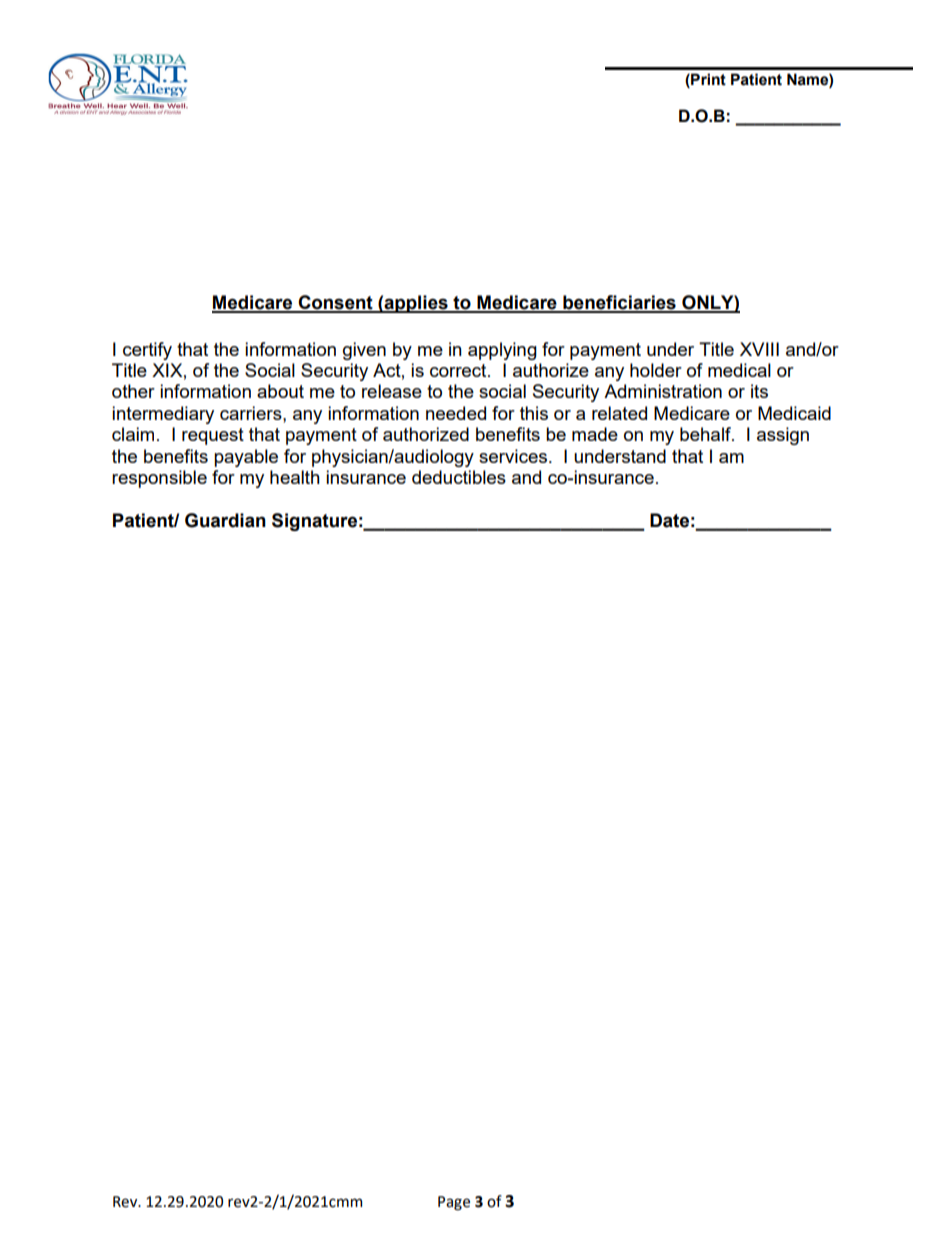 This screenshot has height=1233, width=952. Describe the element at coordinates (225, 520) in the screenshot. I see `Guardian` at that location.
